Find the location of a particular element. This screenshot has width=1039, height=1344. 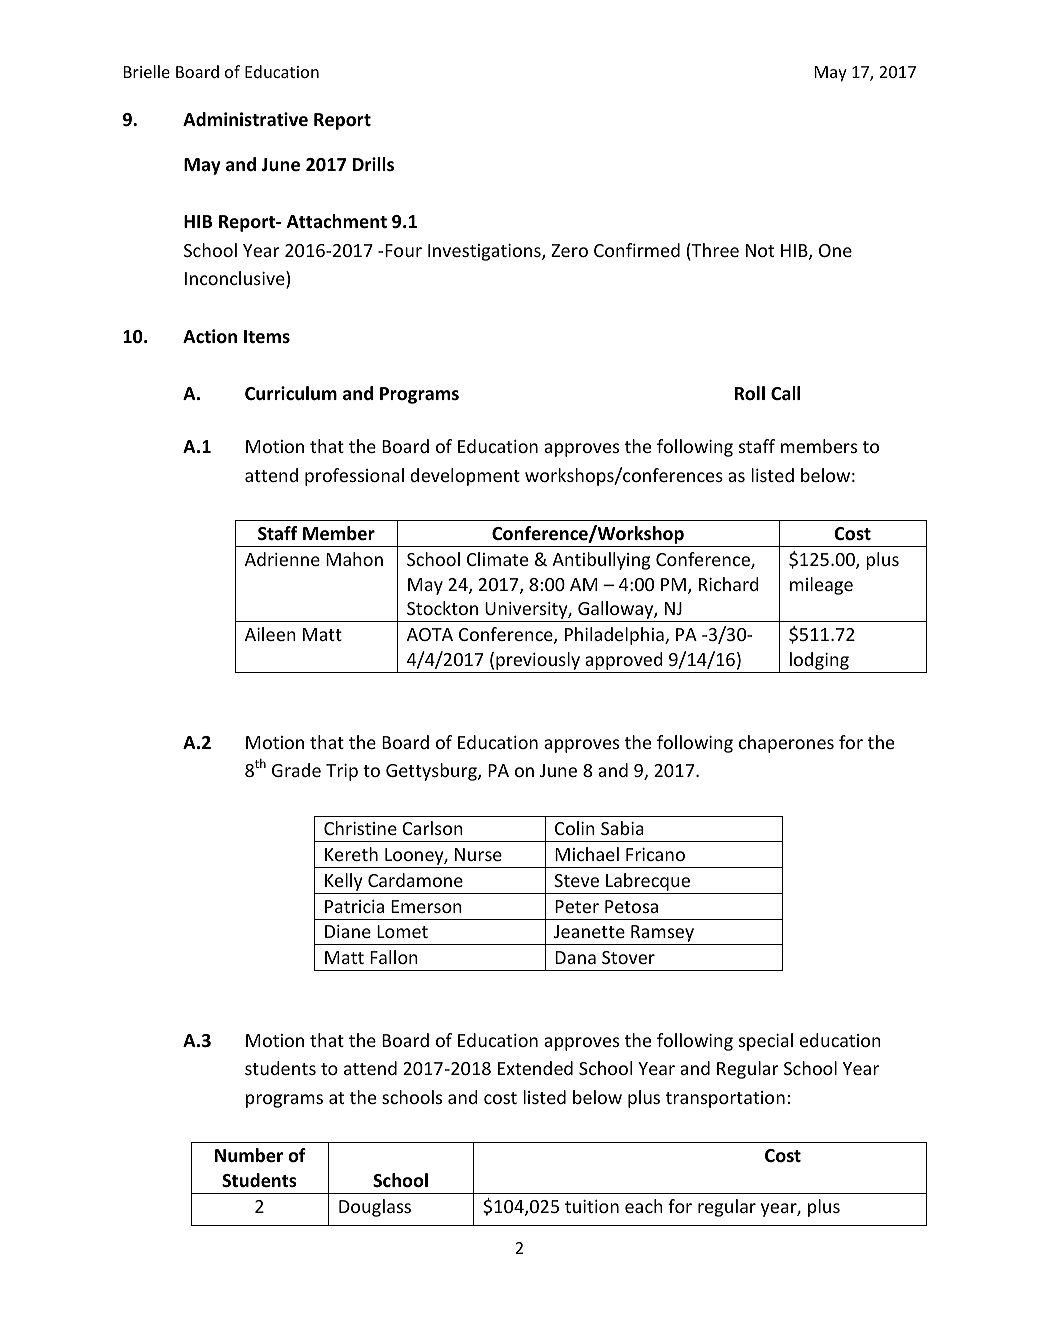

Ramsey is located at coordinates (662, 935).
